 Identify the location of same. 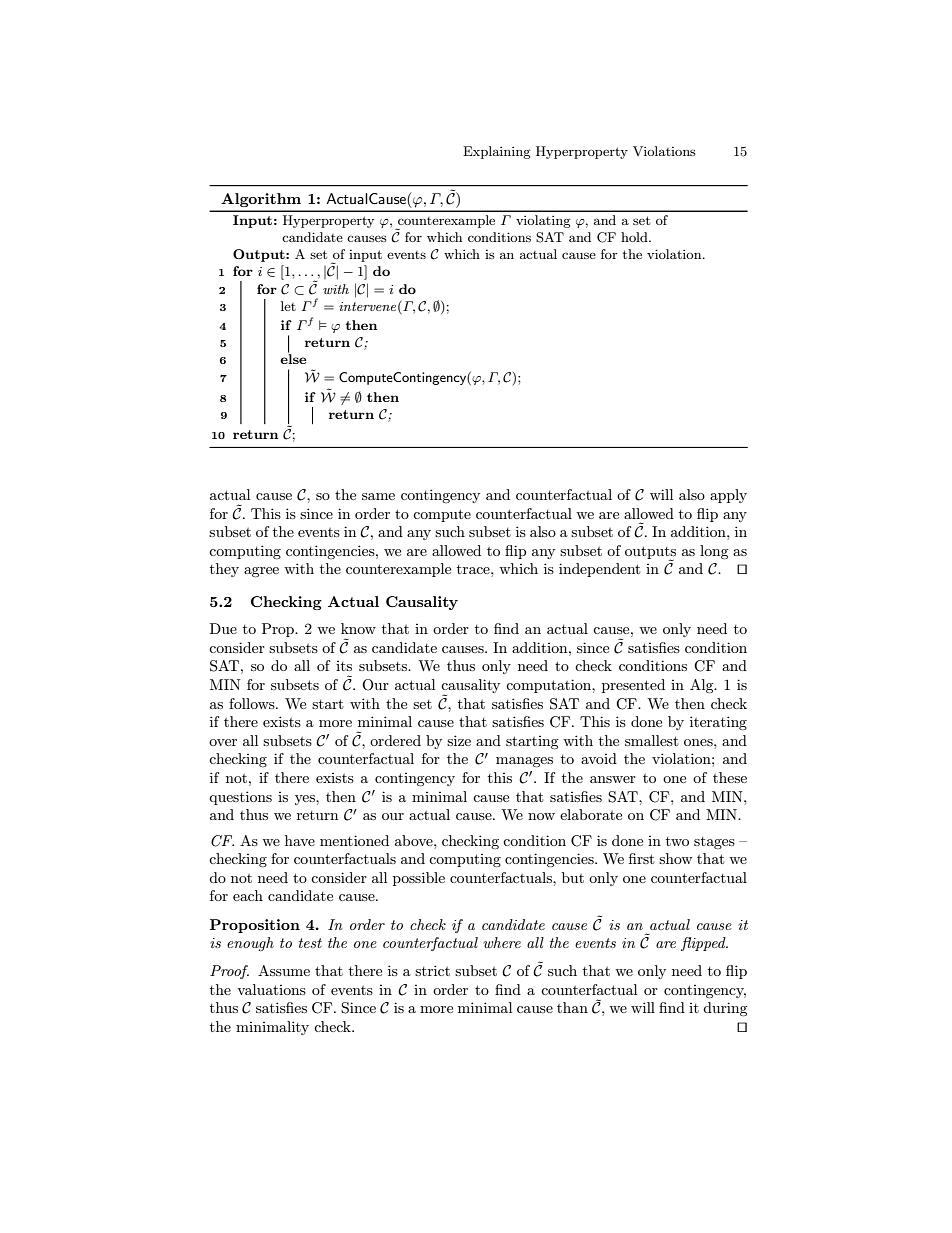
(378, 496).
